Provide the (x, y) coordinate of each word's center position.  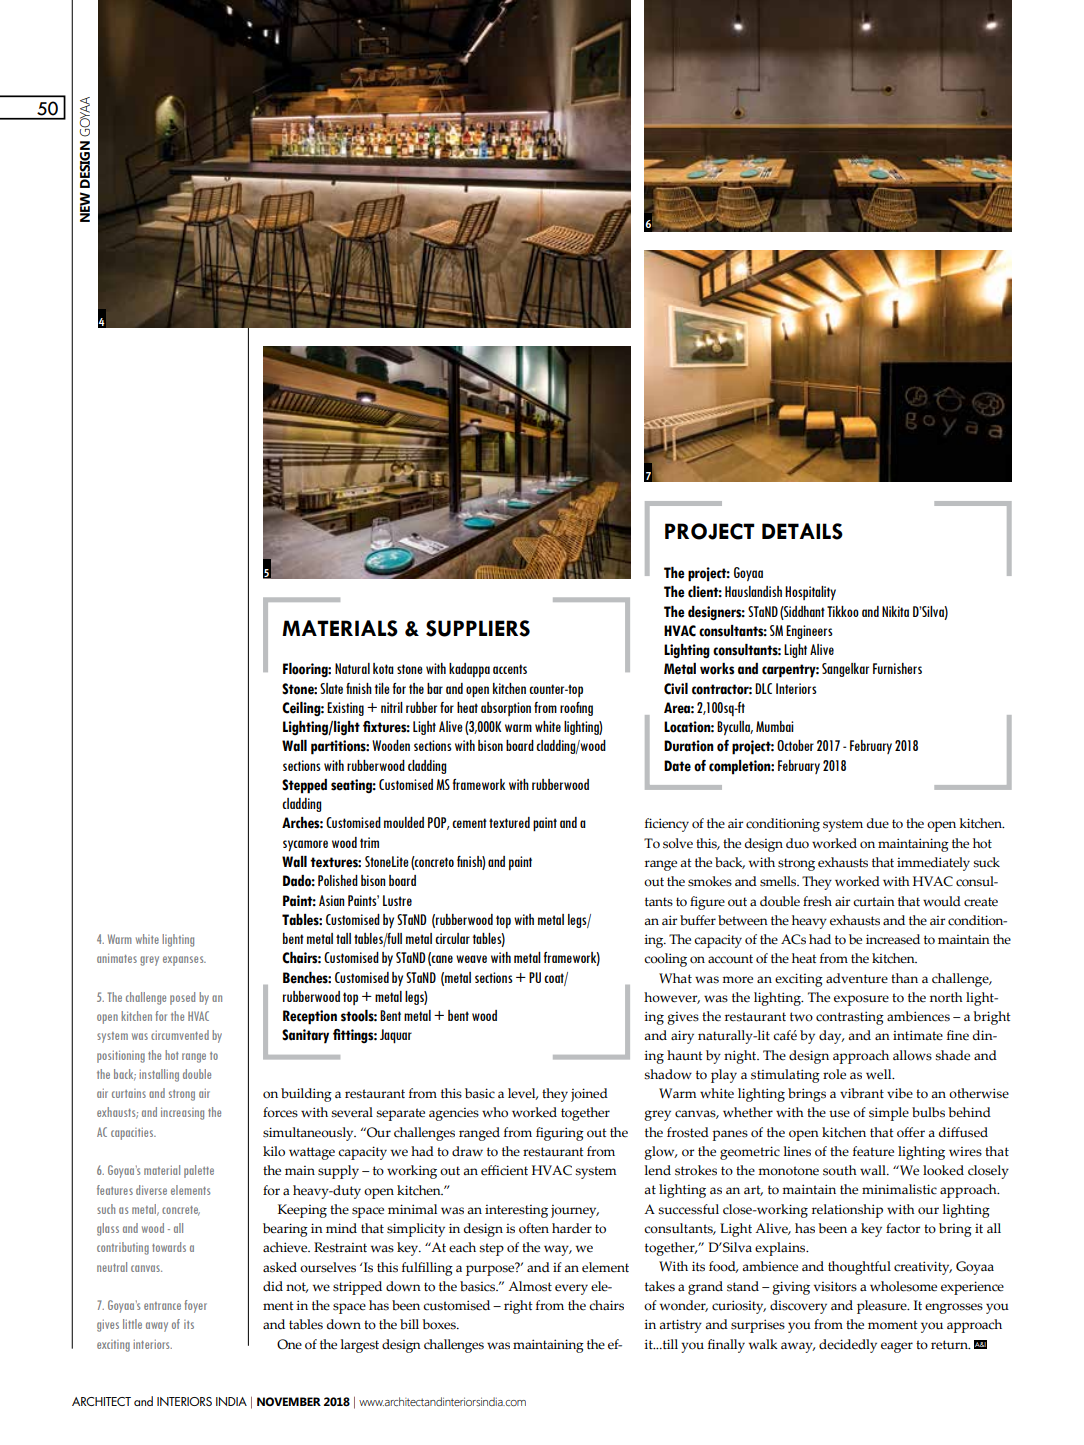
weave (471, 959)
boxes (440, 1324)
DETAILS (802, 531)
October (795, 745)
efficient (504, 1170)
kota (383, 668)
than (904, 978)
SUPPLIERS (478, 628)
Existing (345, 709)
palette (199, 1171)
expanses (184, 961)
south (840, 1170)
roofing (576, 709)
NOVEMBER (289, 1401)
